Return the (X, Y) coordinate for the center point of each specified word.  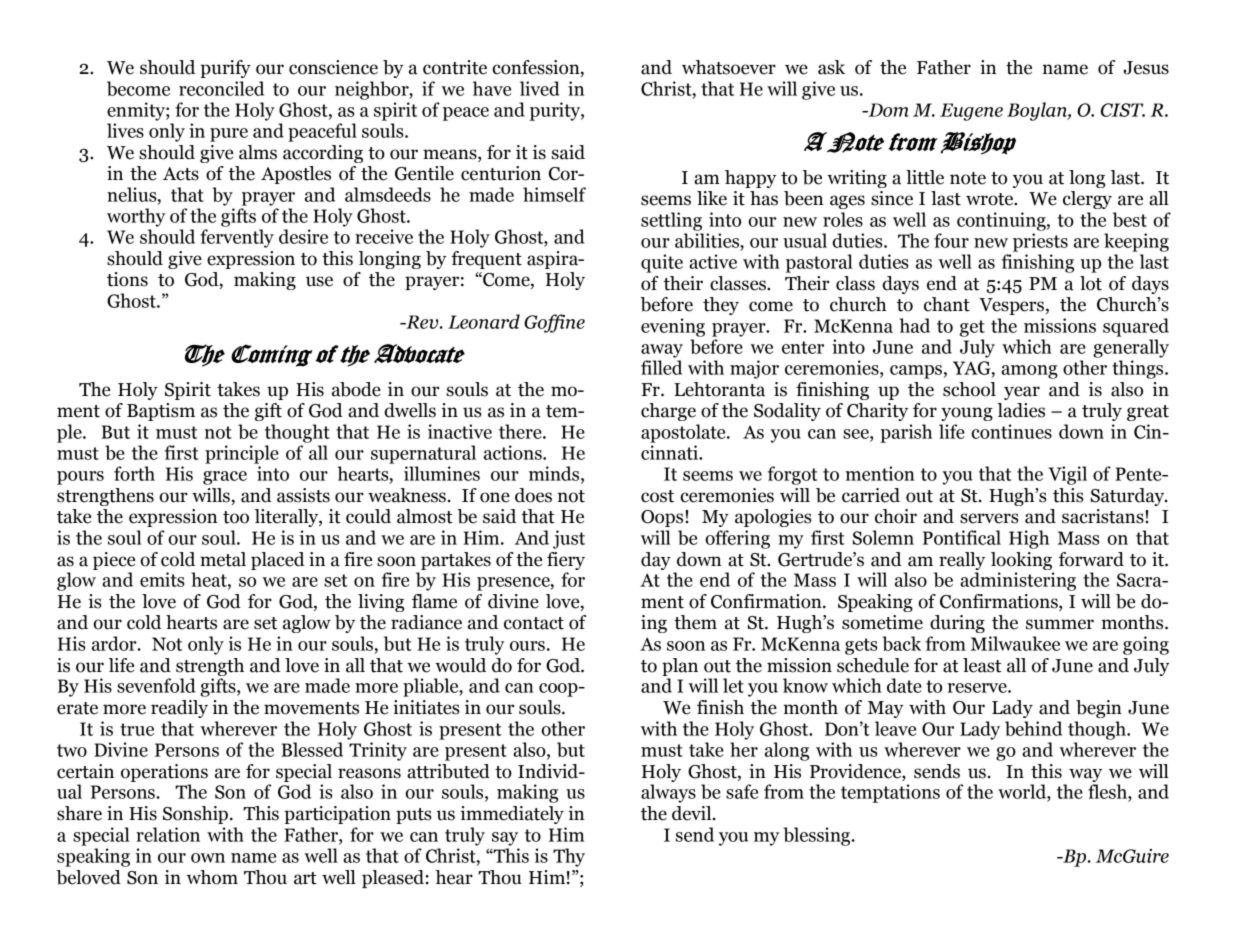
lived (540, 88)
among (1029, 372)
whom (212, 877)
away (662, 351)
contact (534, 623)
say (505, 839)
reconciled (221, 88)
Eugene (971, 112)
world (1023, 791)
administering (1018, 581)
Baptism (161, 412)
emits (162, 579)
